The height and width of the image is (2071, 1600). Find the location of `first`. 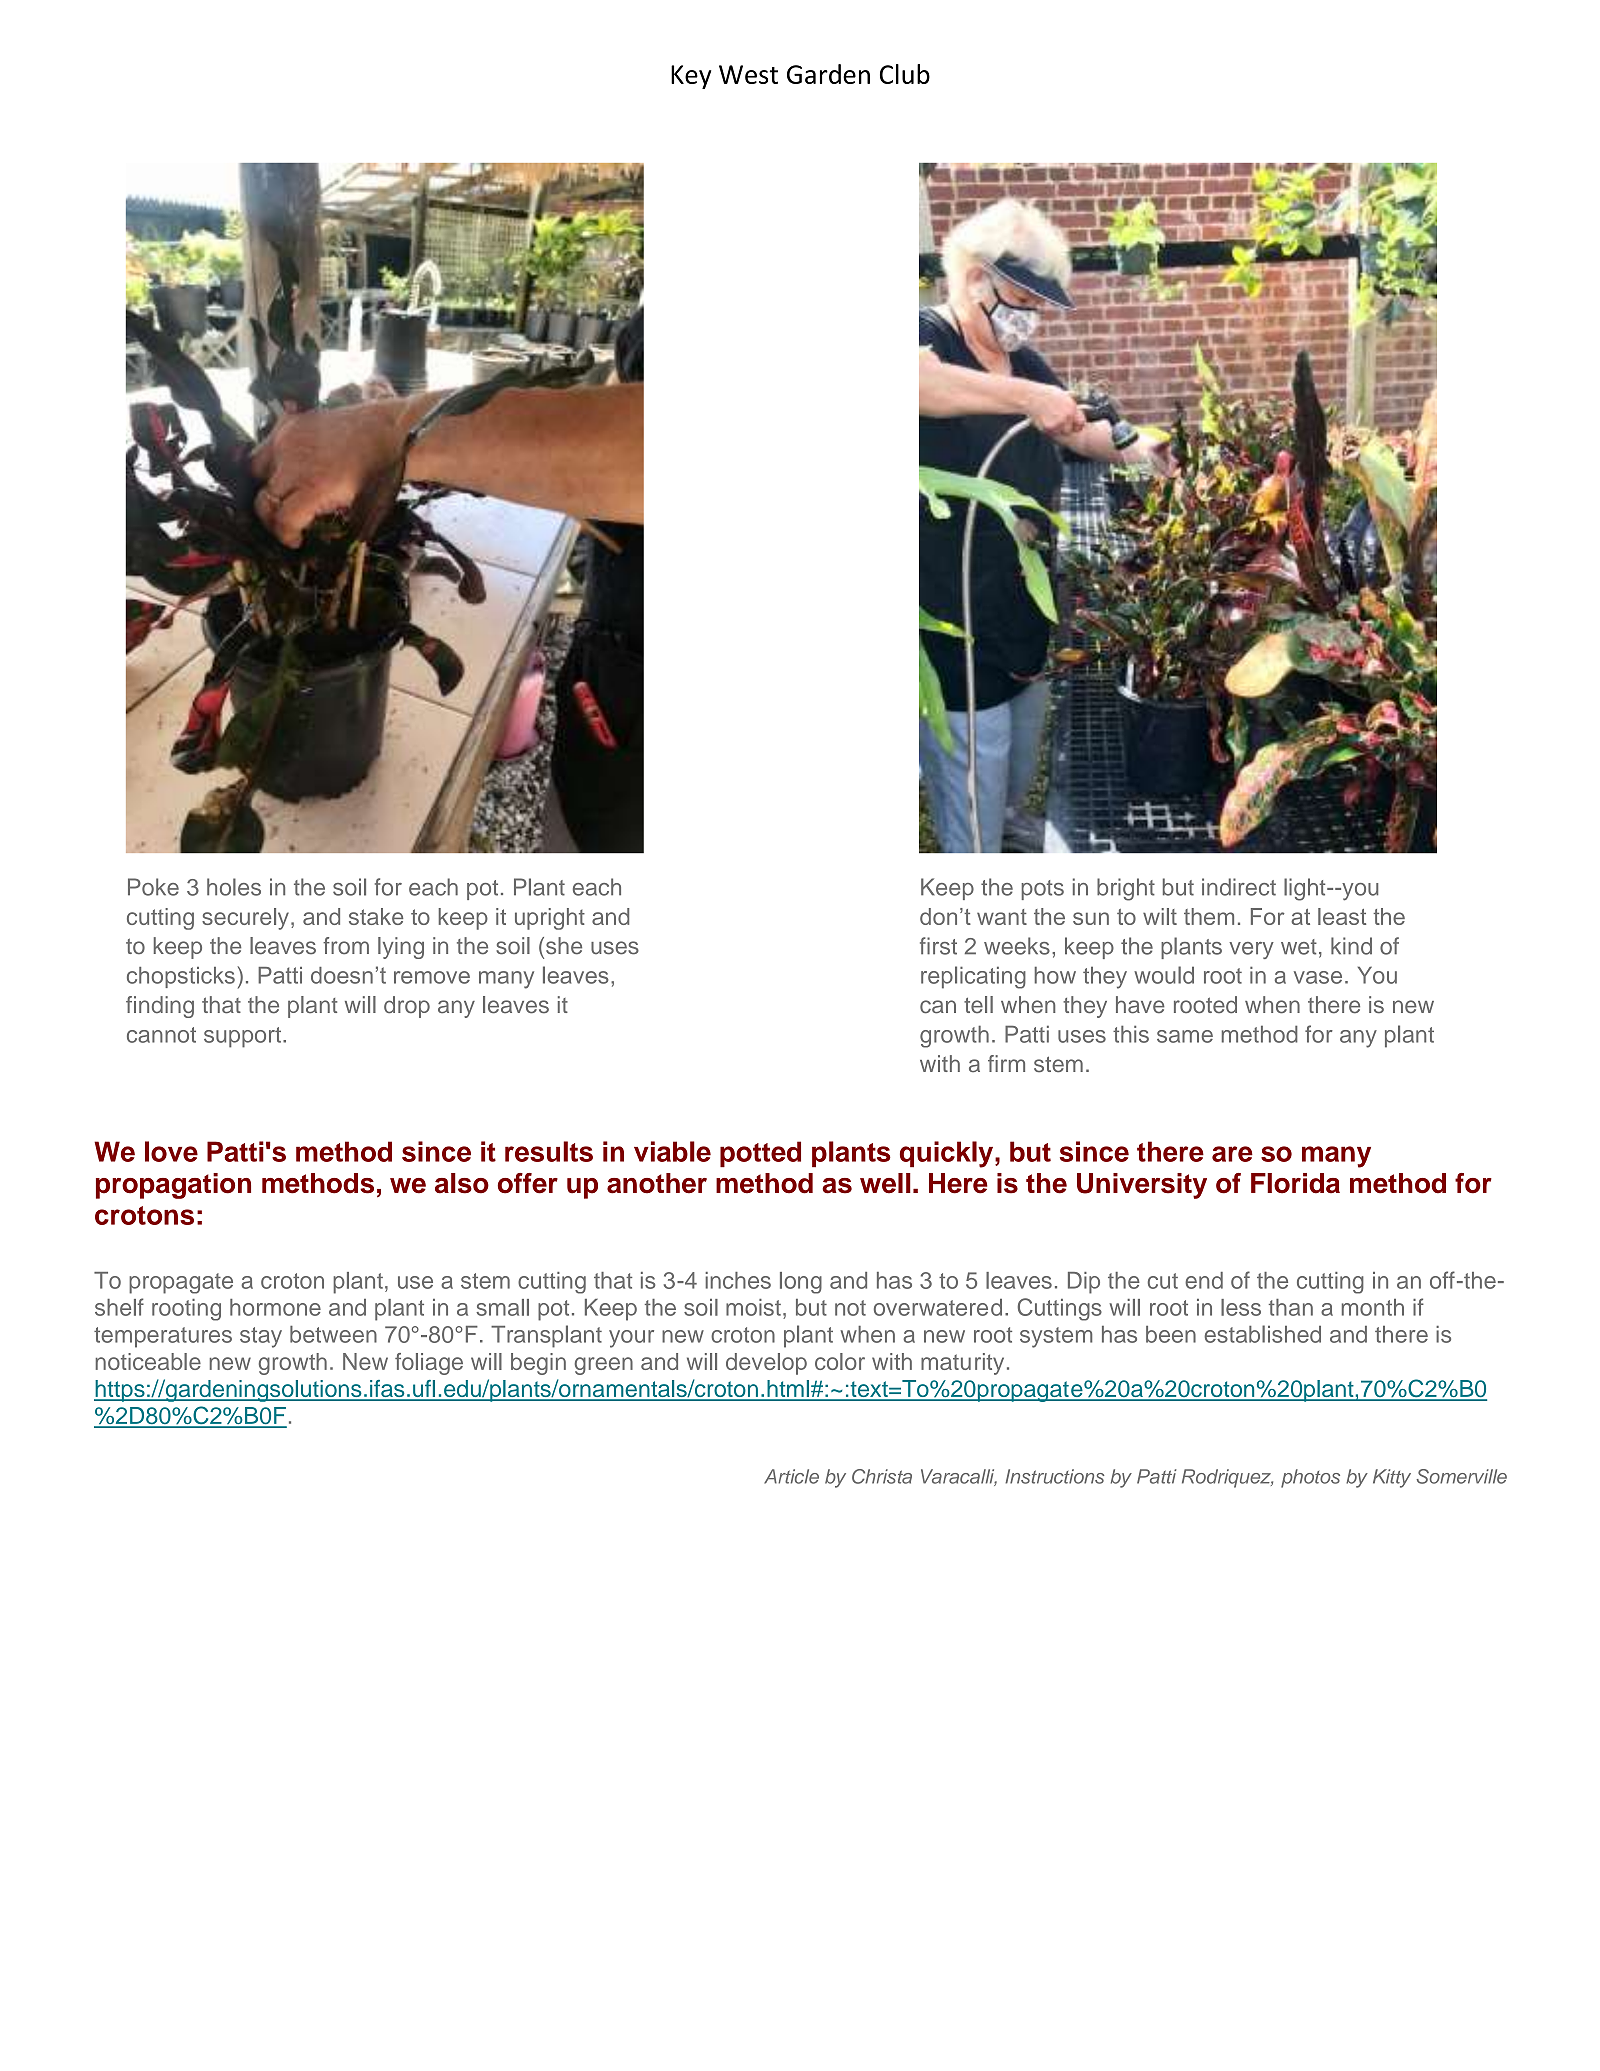

first is located at coordinates (938, 946).
